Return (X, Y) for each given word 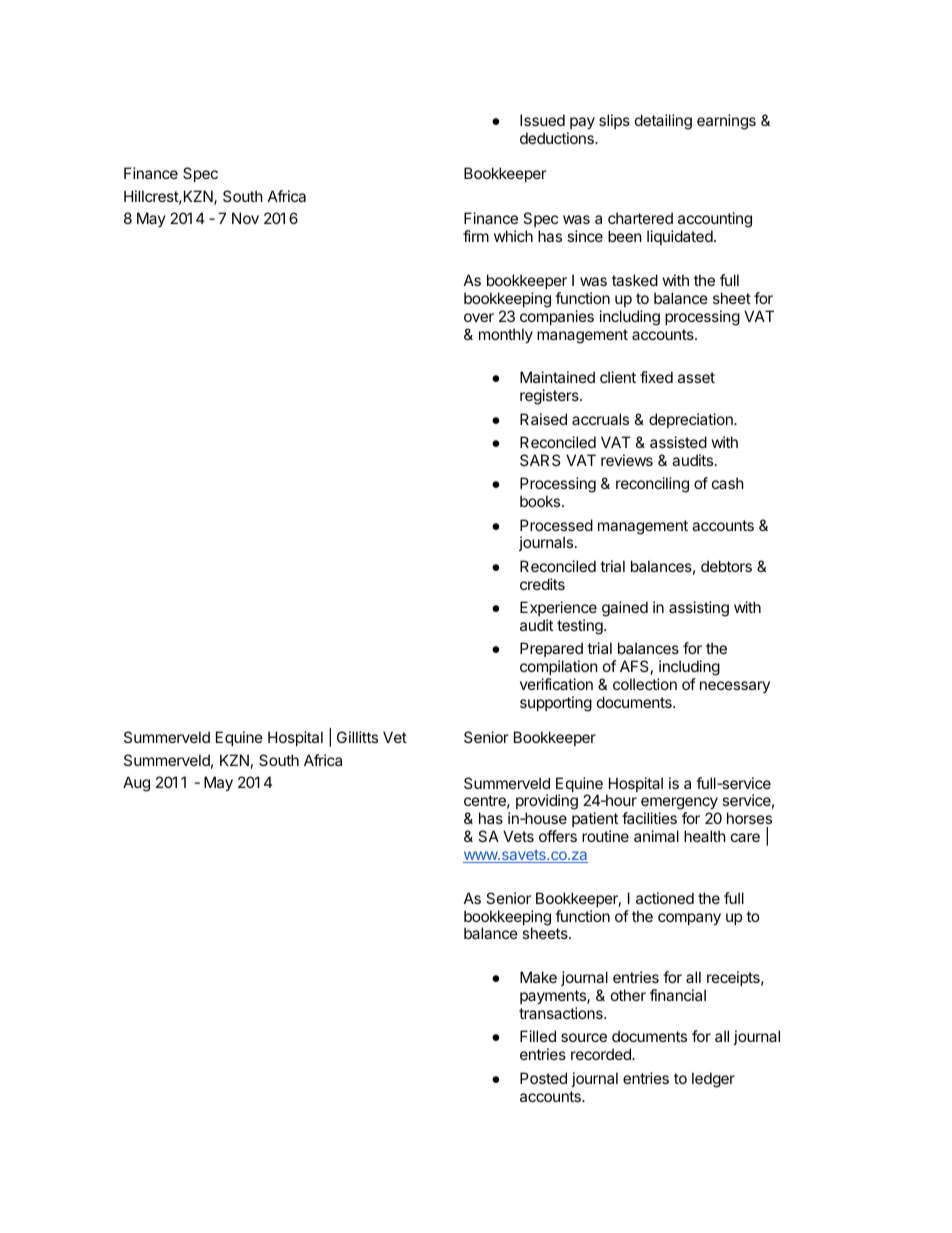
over (479, 317)
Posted (543, 1078)
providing (547, 803)
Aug (136, 784)
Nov (245, 218)
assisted (678, 442)
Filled (538, 1036)
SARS (540, 460)
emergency (680, 805)
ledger (713, 1080)
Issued (542, 120)
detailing (663, 122)
